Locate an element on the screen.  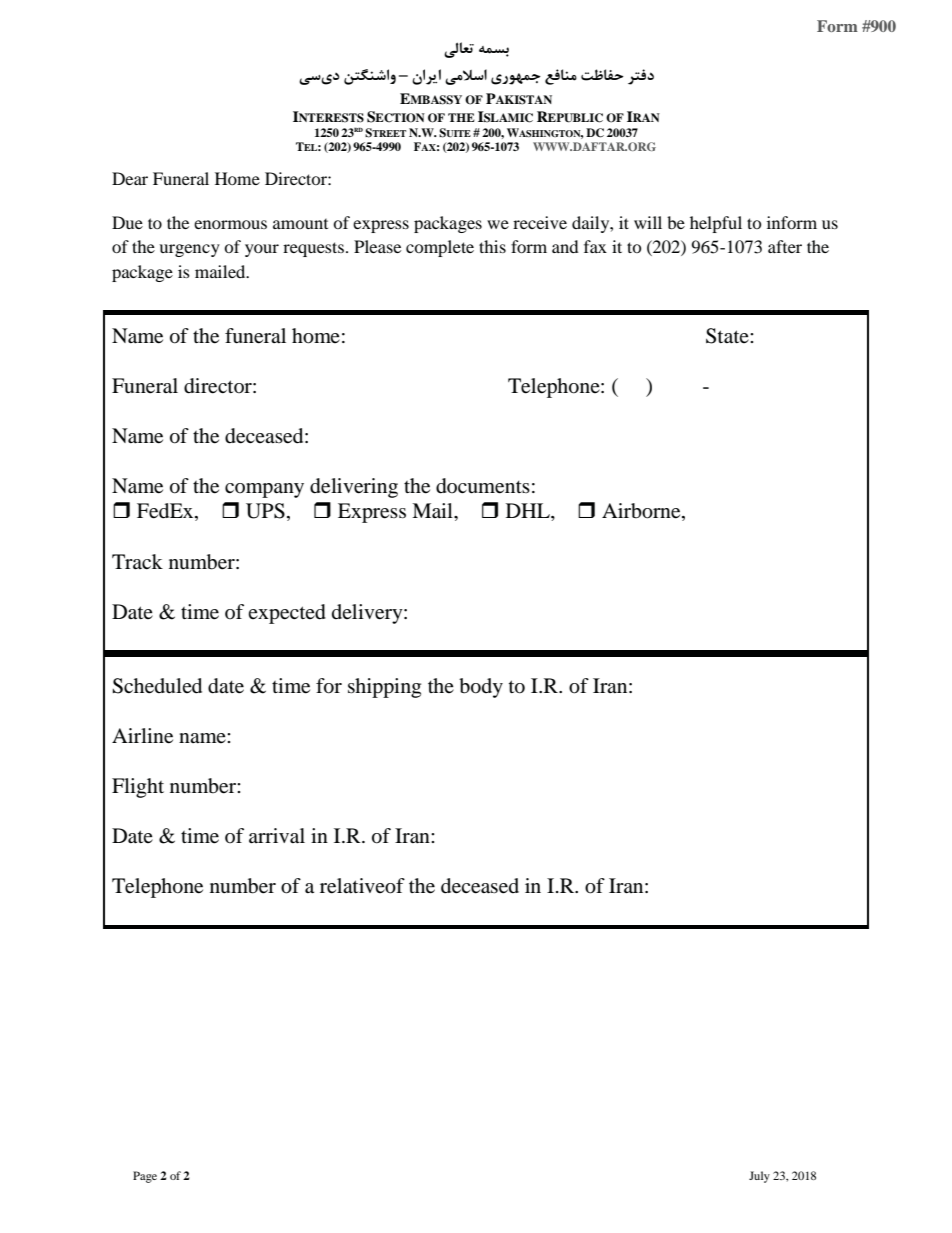
complete is located at coordinates (440, 248).
